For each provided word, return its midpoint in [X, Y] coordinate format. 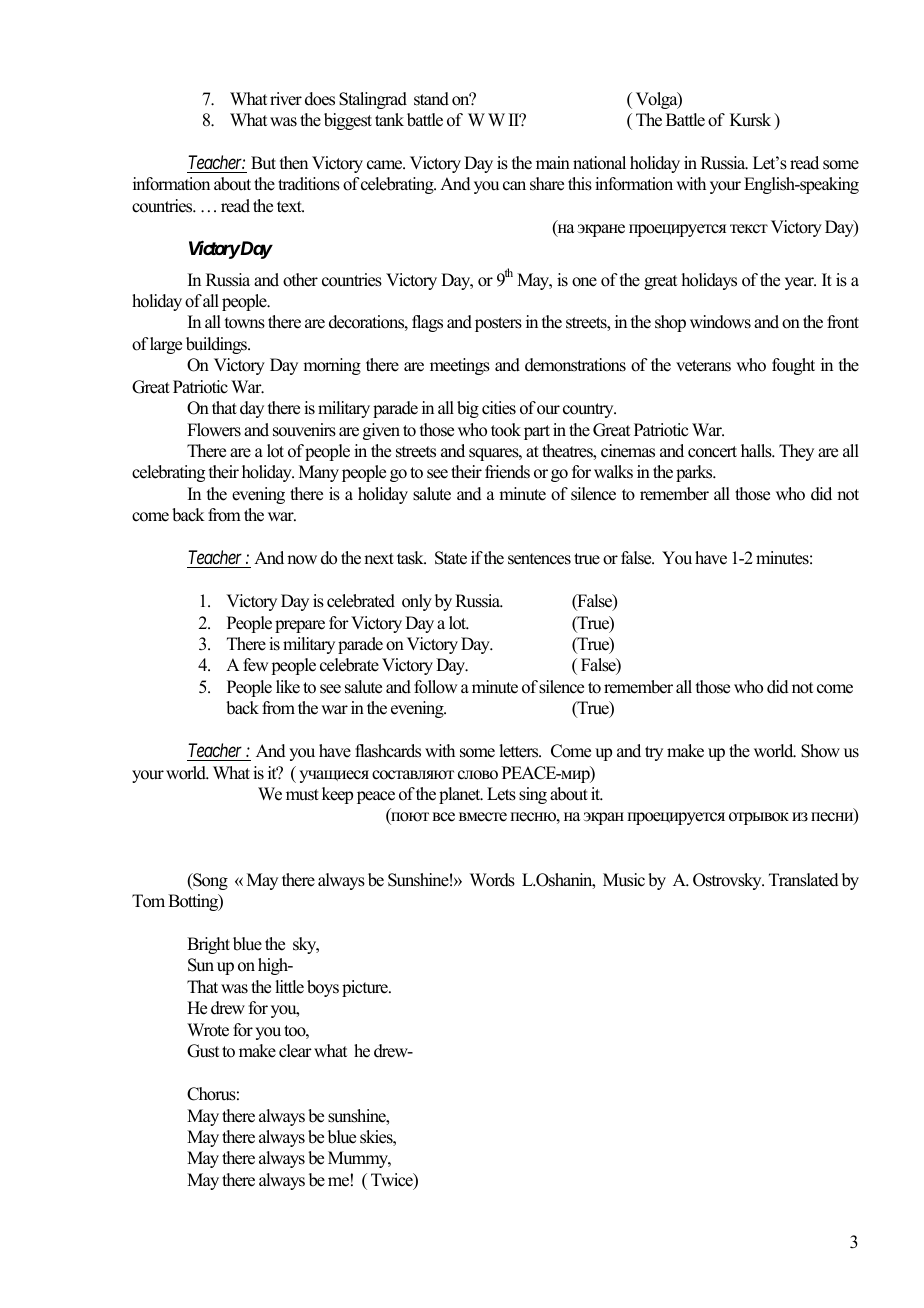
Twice [393, 1181]
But [263, 163]
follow [435, 687]
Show [820, 751]
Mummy [359, 1159]
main [553, 162]
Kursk [750, 120]
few [255, 665]
